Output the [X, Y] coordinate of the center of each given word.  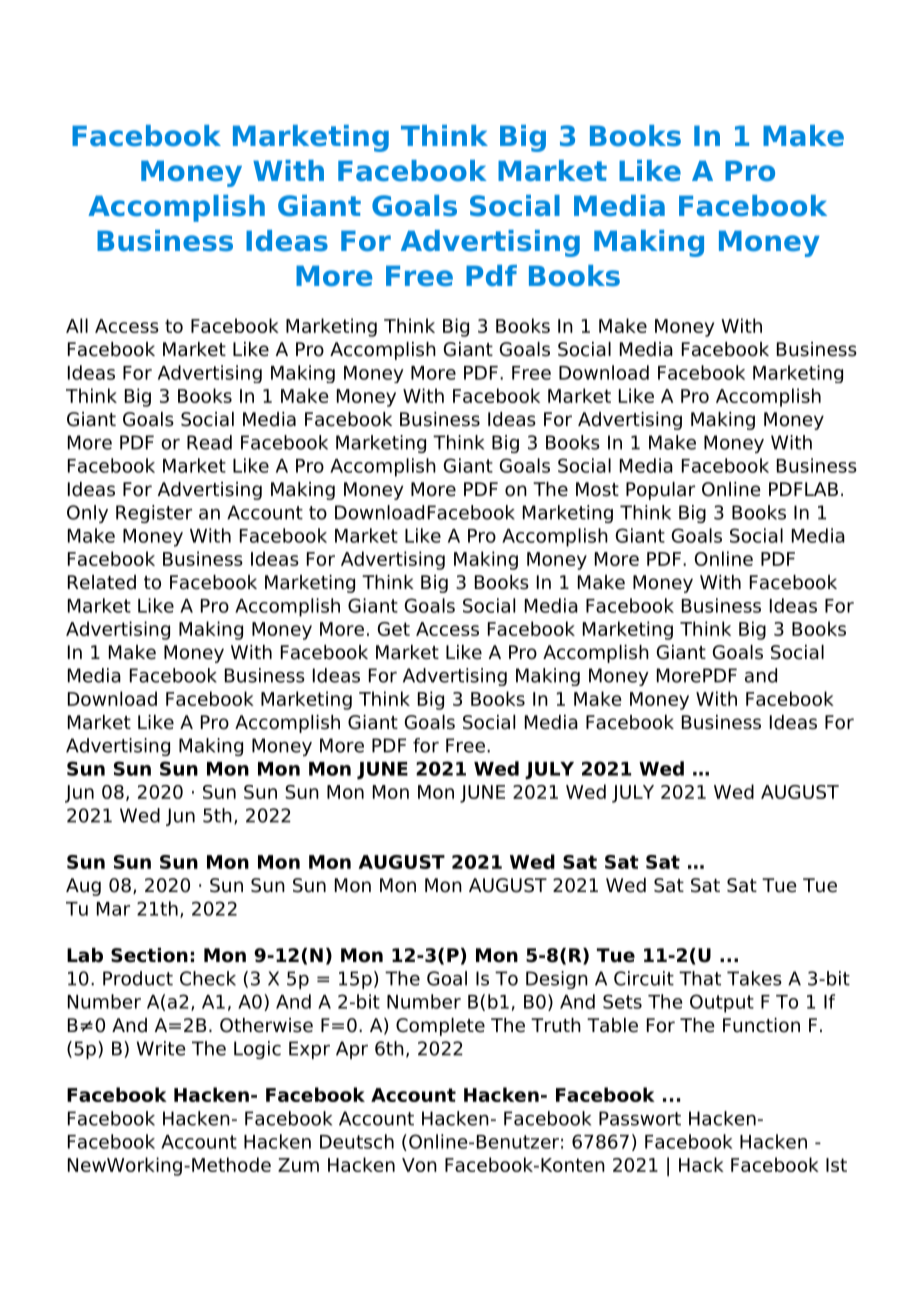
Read [209, 442]
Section [149, 955]
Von [419, 1165]
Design [557, 980]
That [700, 978]
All [77, 325]
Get [394, 629]
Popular [660, 491]
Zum [298, 1165]
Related [102, 582]
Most [597, 489]
